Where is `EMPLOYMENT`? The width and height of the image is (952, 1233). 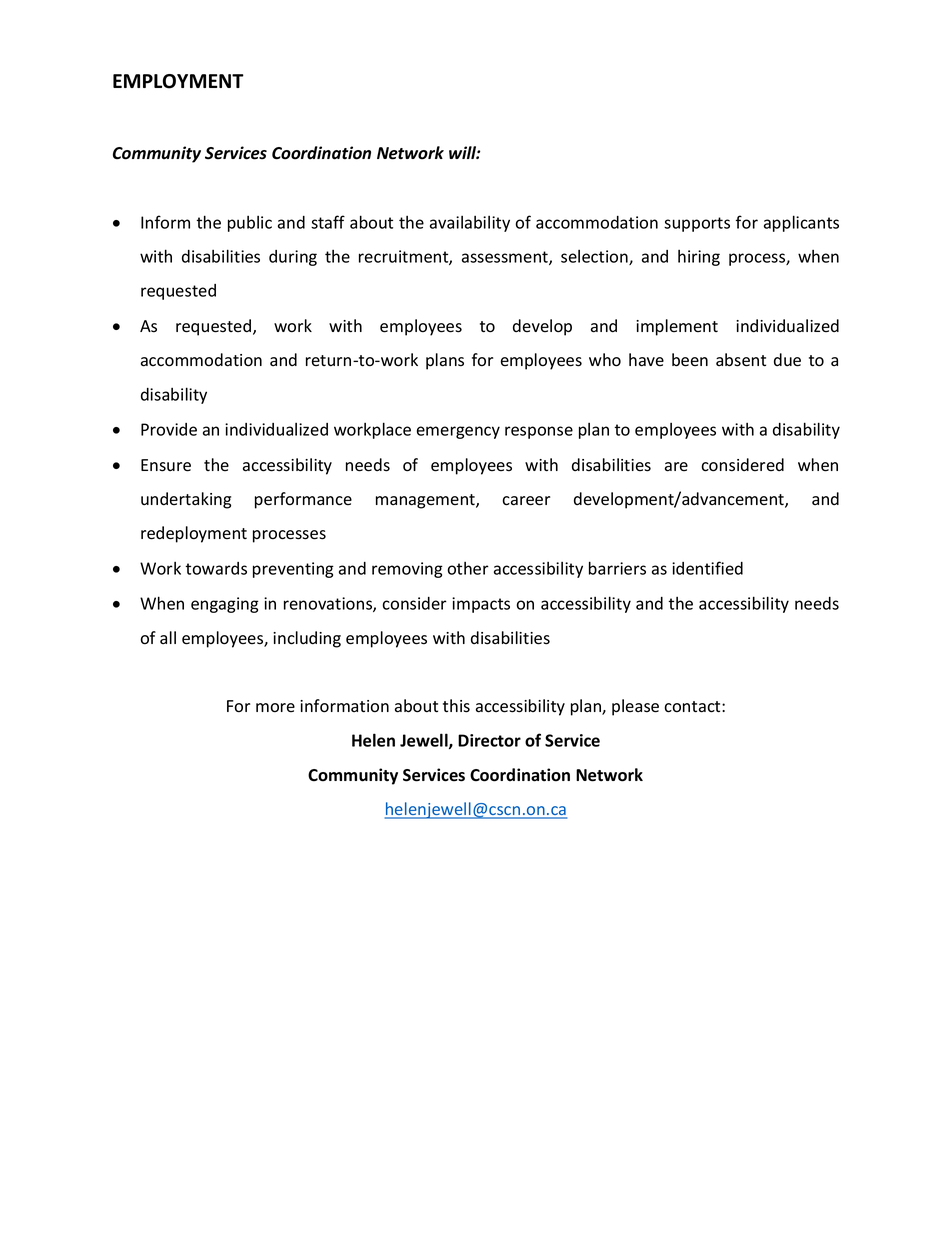
EMPLOYMENT is located at coordinates (178, 81).
